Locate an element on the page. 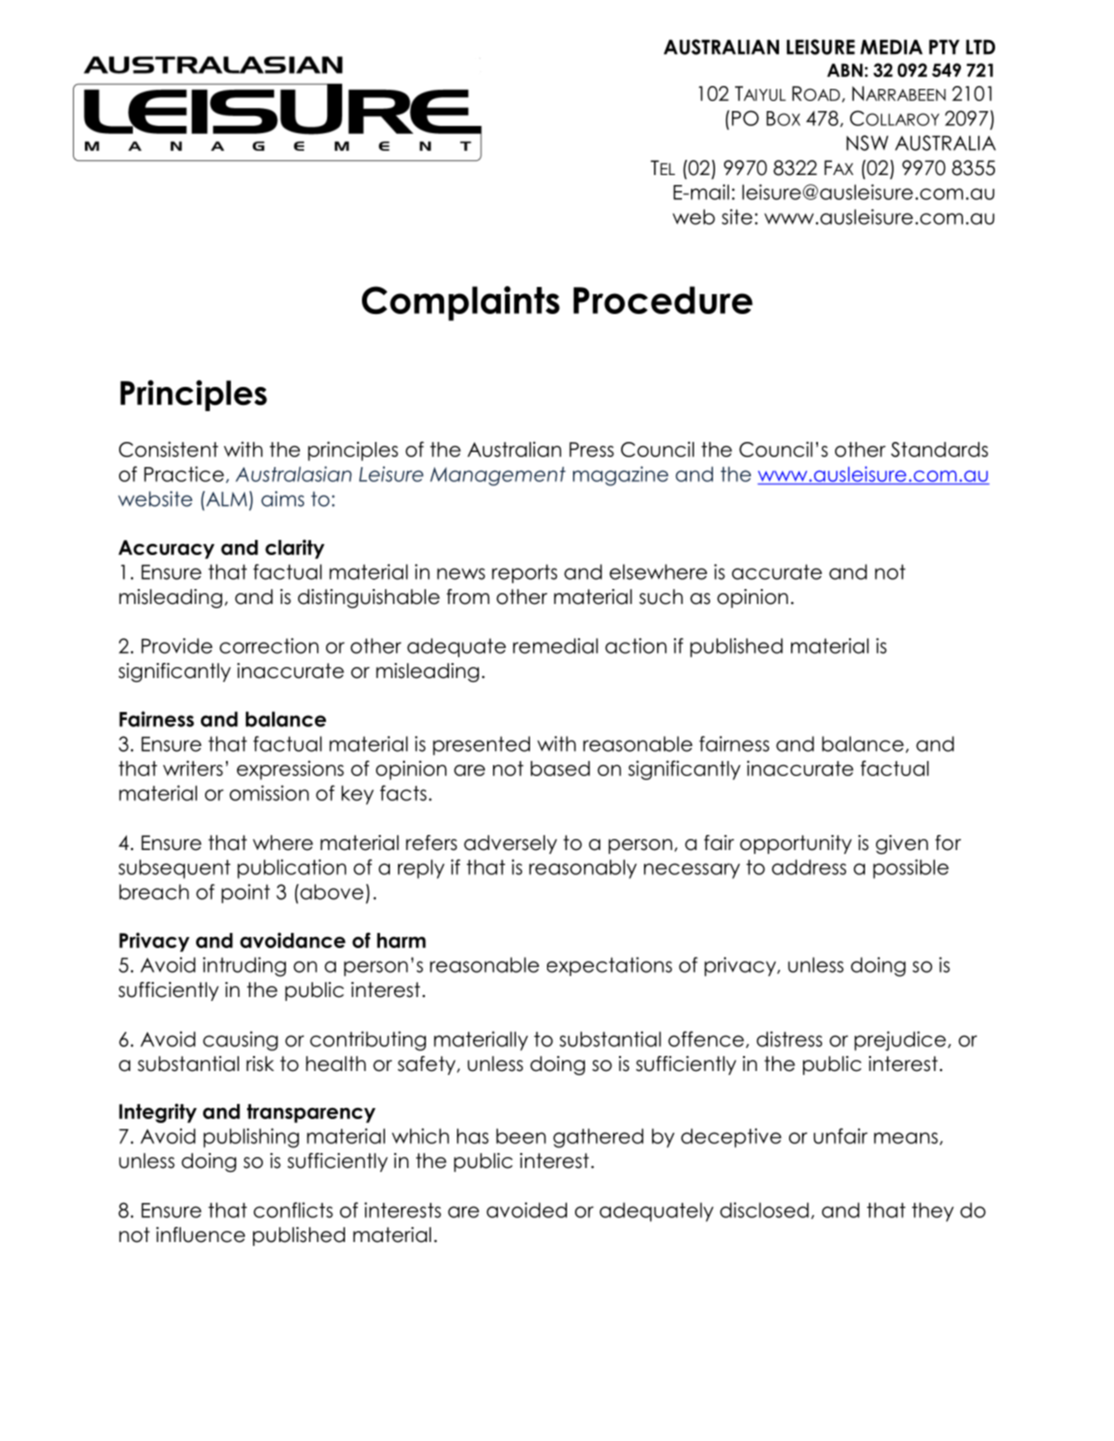 The width and height of the page is (1114, 1441). Procedure is located at coordinates (663, 300).
